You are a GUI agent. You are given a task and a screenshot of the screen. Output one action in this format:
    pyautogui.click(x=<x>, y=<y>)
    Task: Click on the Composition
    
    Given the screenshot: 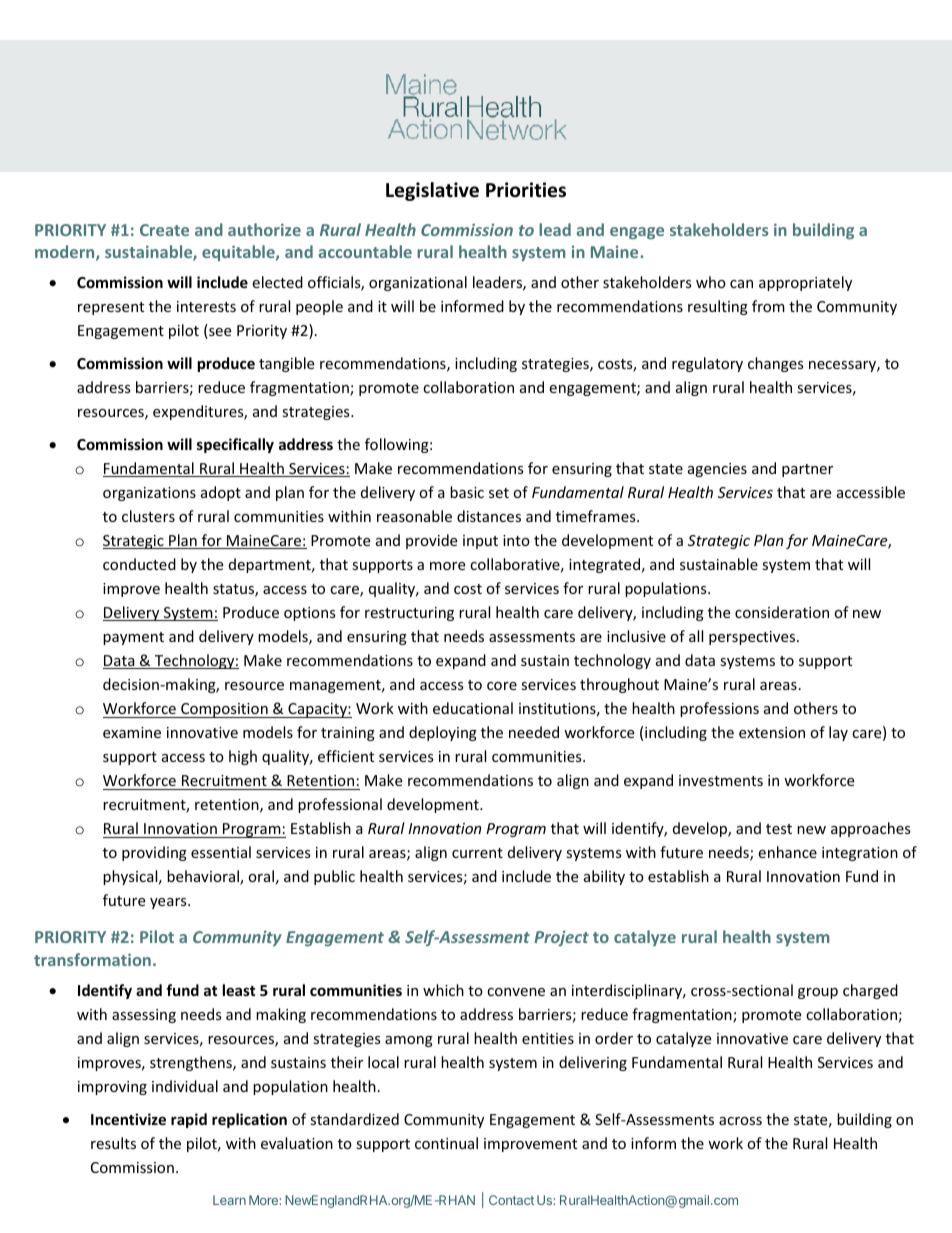 What is the action you would take?
    pyautogui.click(x=224, y=710)
